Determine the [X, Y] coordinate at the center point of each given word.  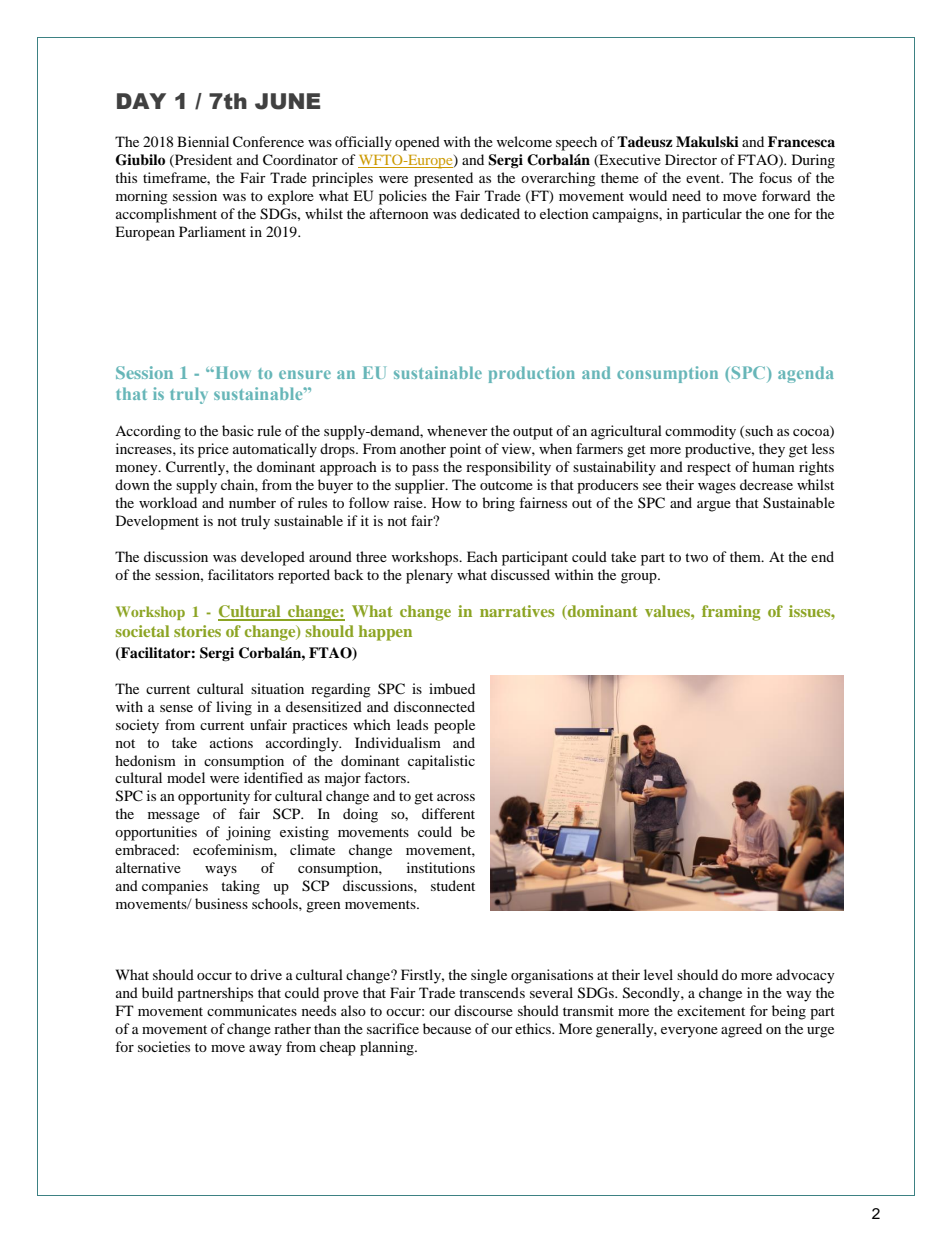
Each [482, 556]
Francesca [801, 141]
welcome [524, 141]
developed [273, 558]
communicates [252, 1010]
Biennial [203, 141]
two [696, 557]
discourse [483, 1010]
